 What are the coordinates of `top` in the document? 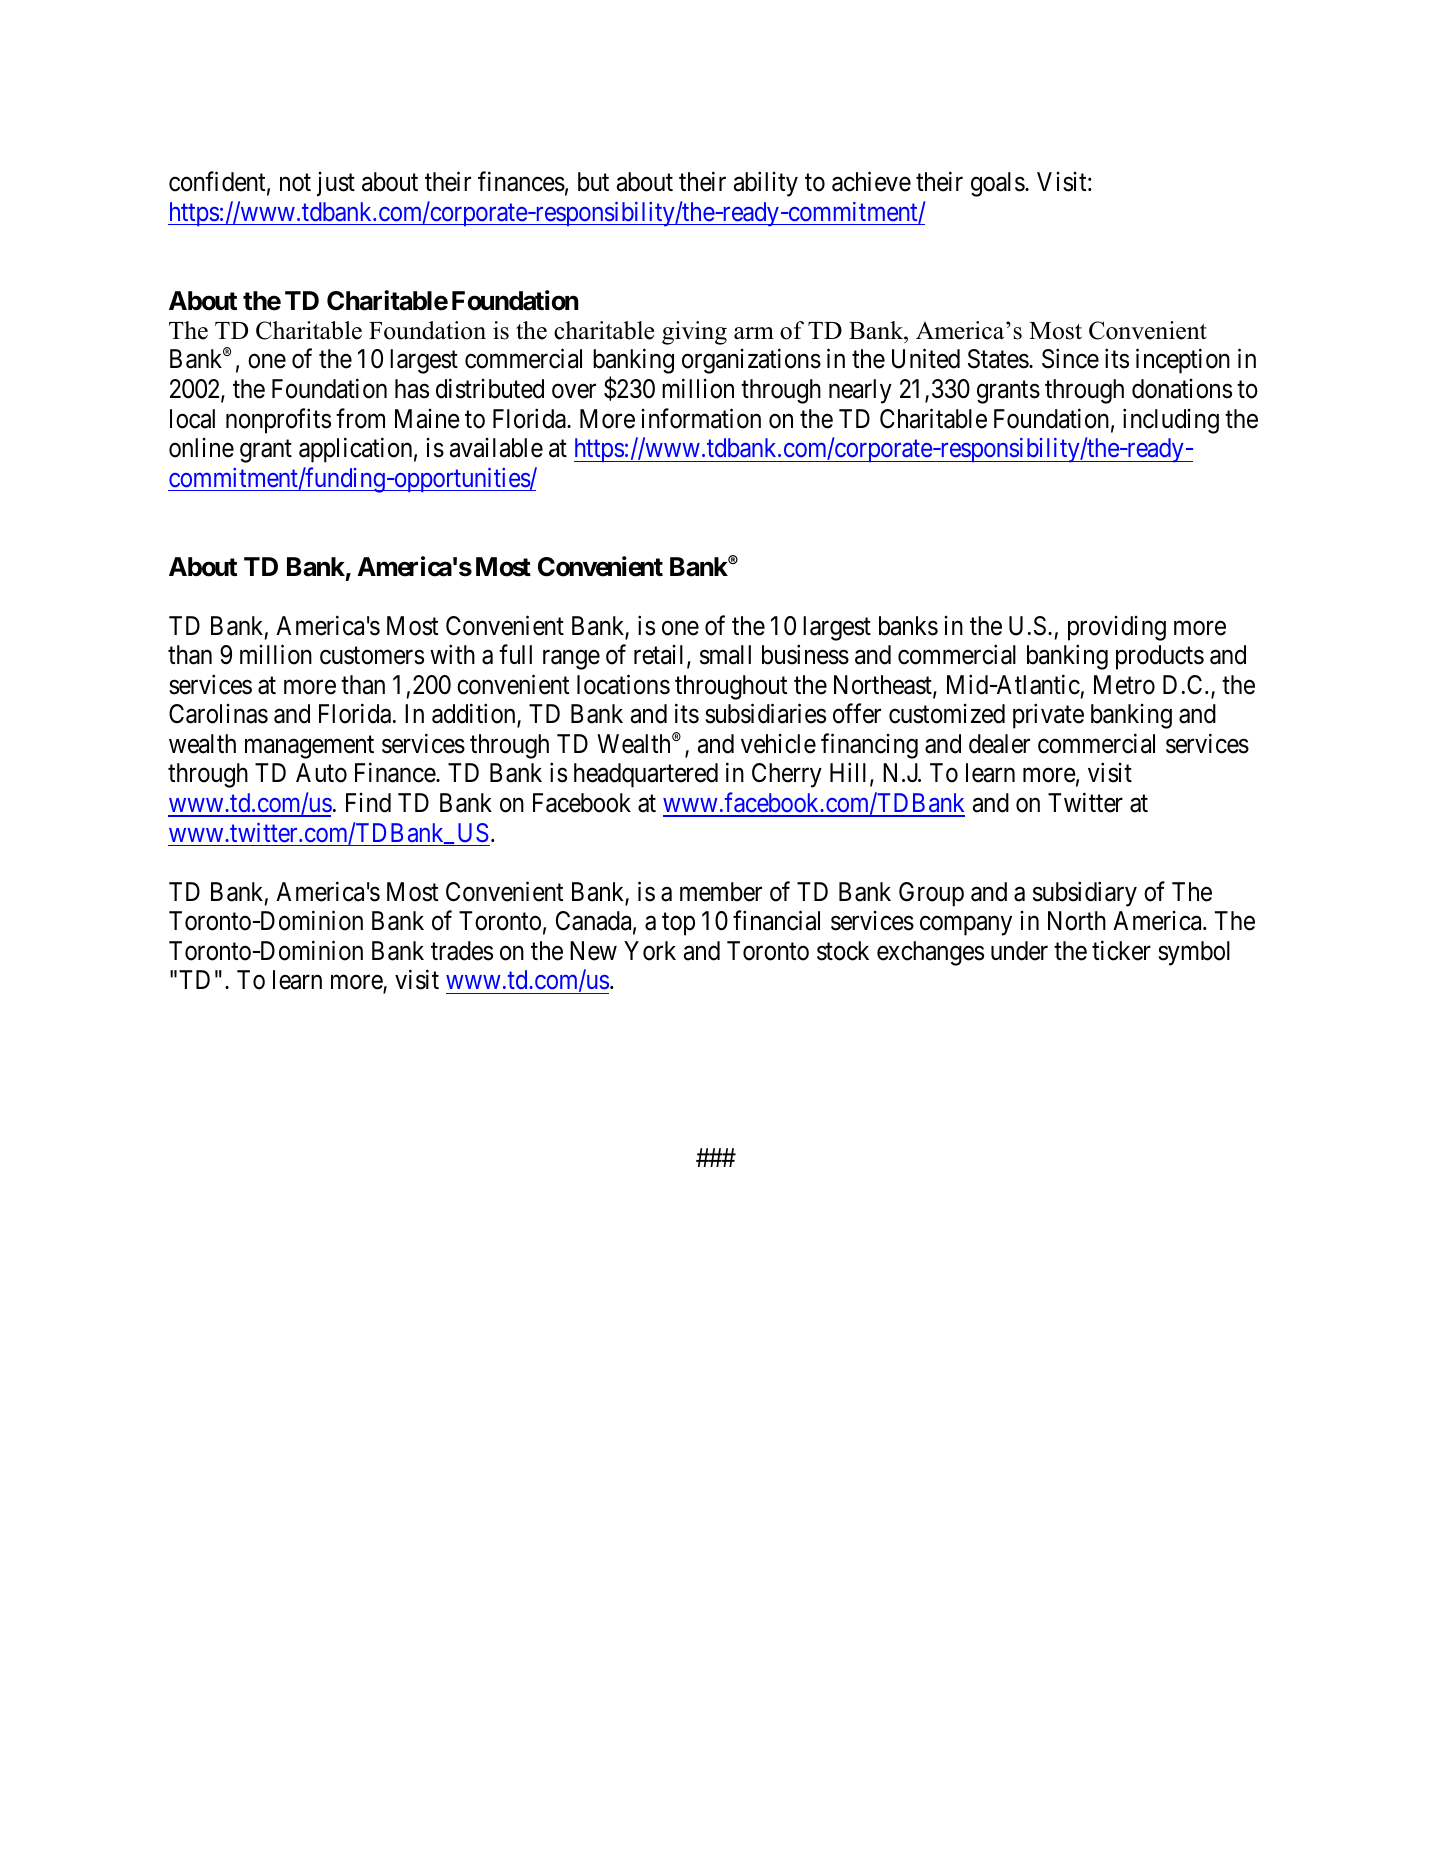 It's located at (678, 924).
